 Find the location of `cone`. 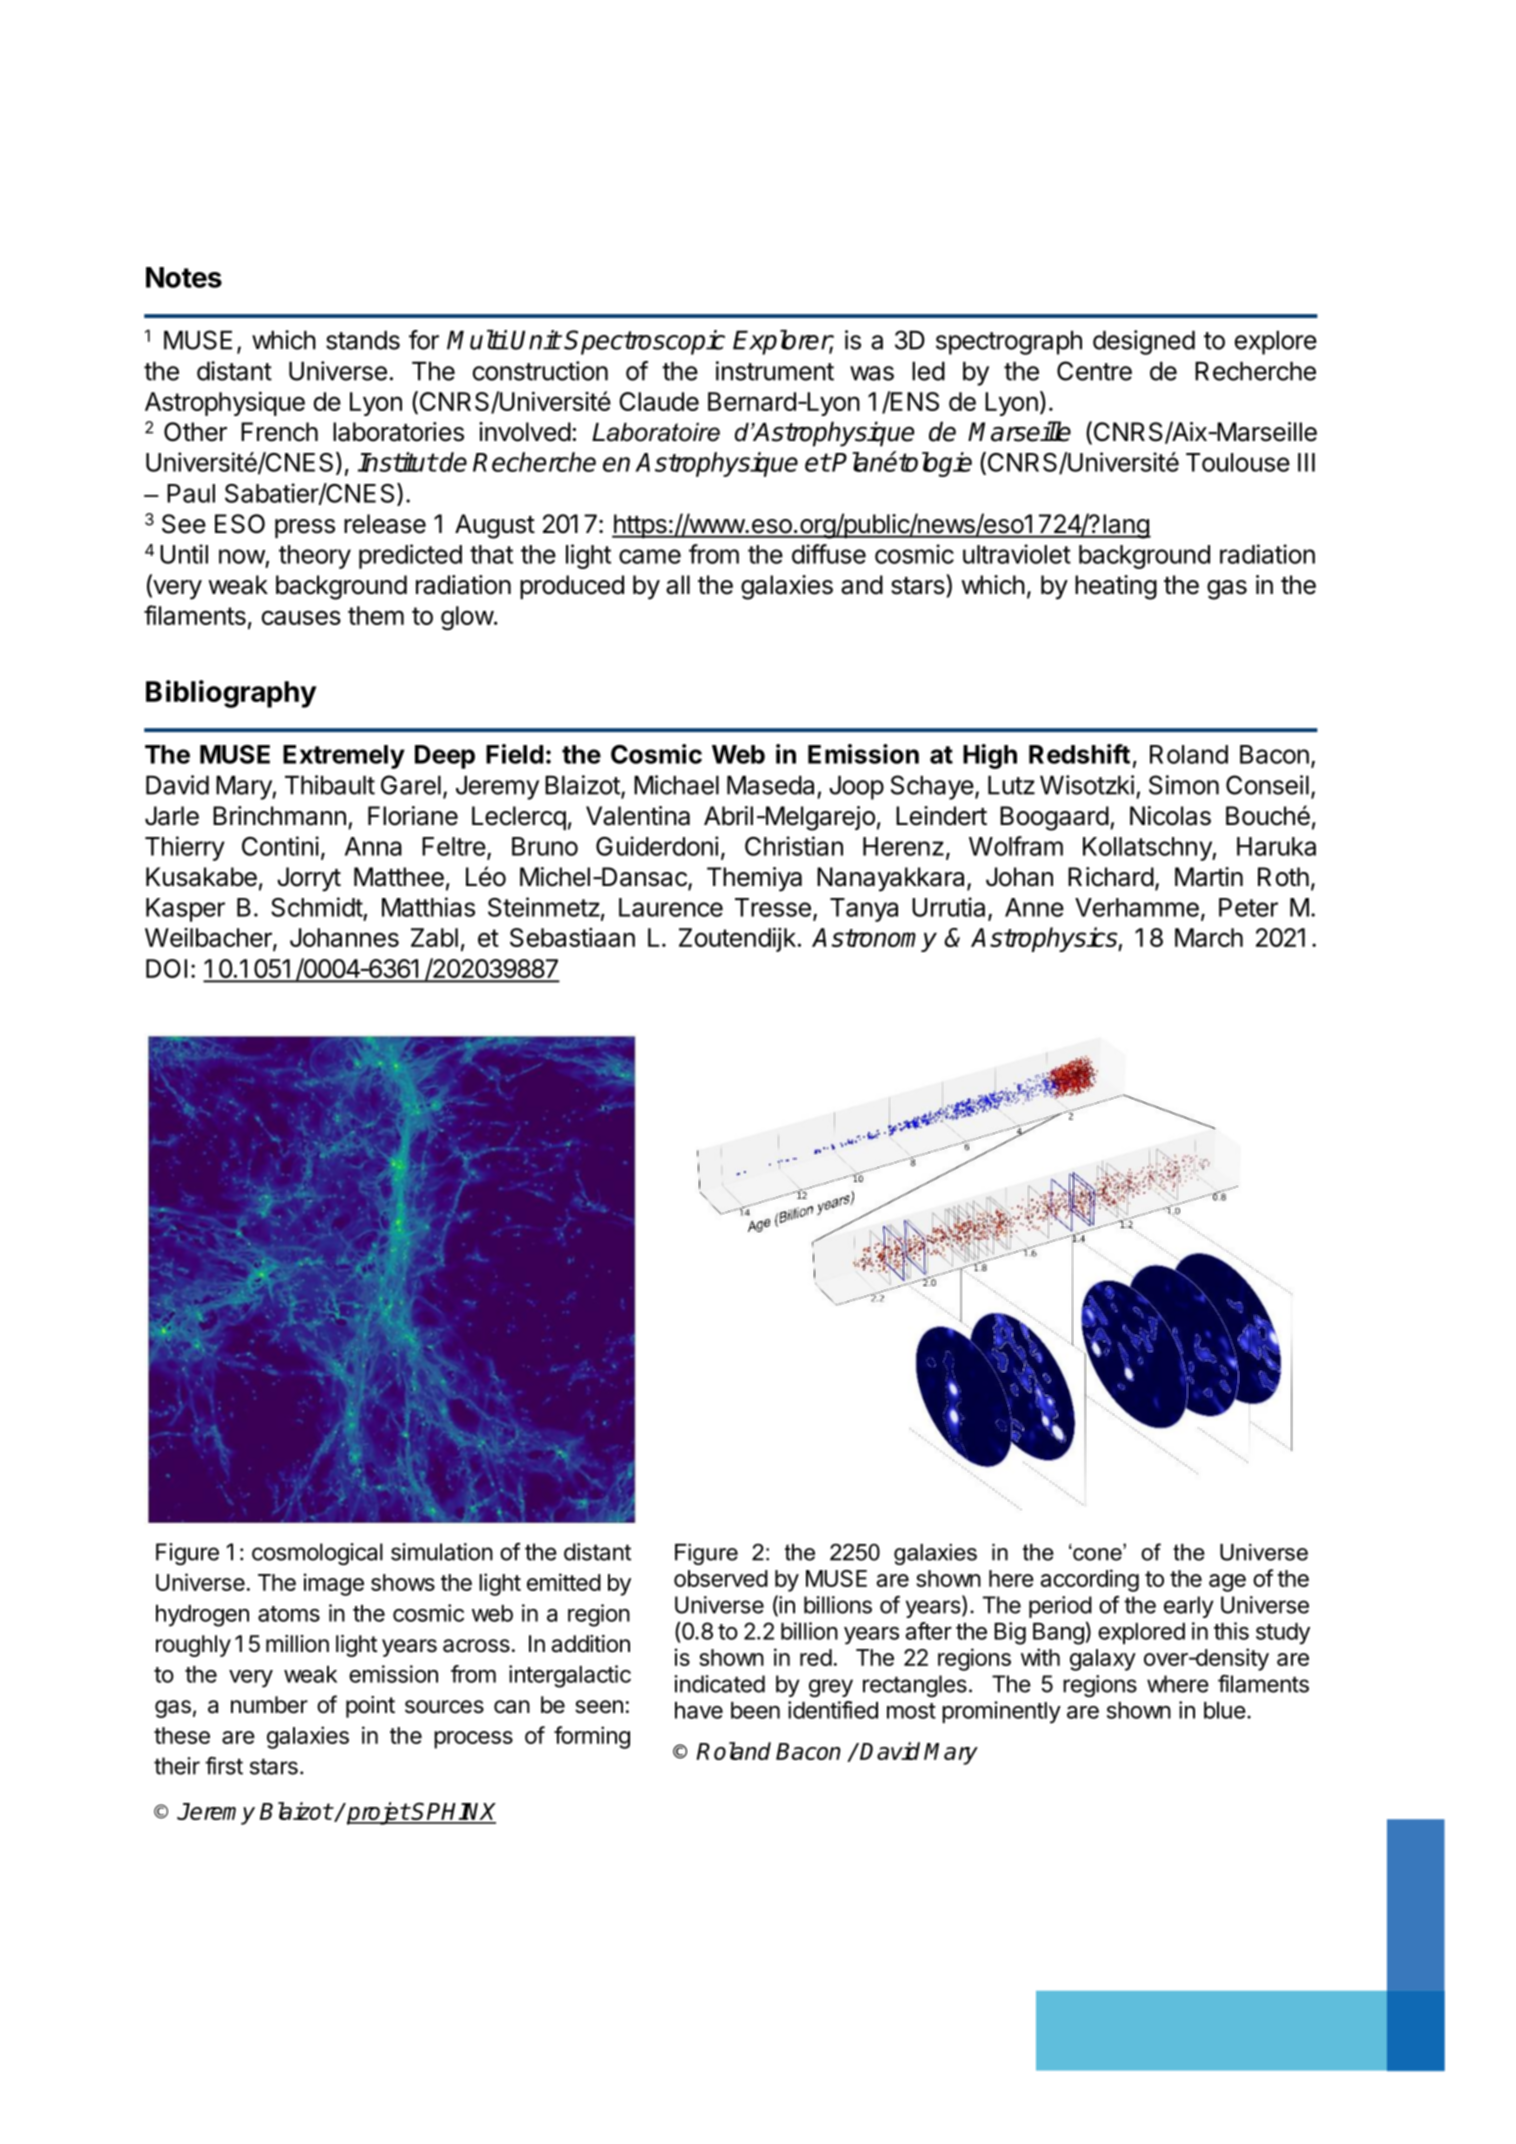

cone is located at coordinates (1097, 1553).
